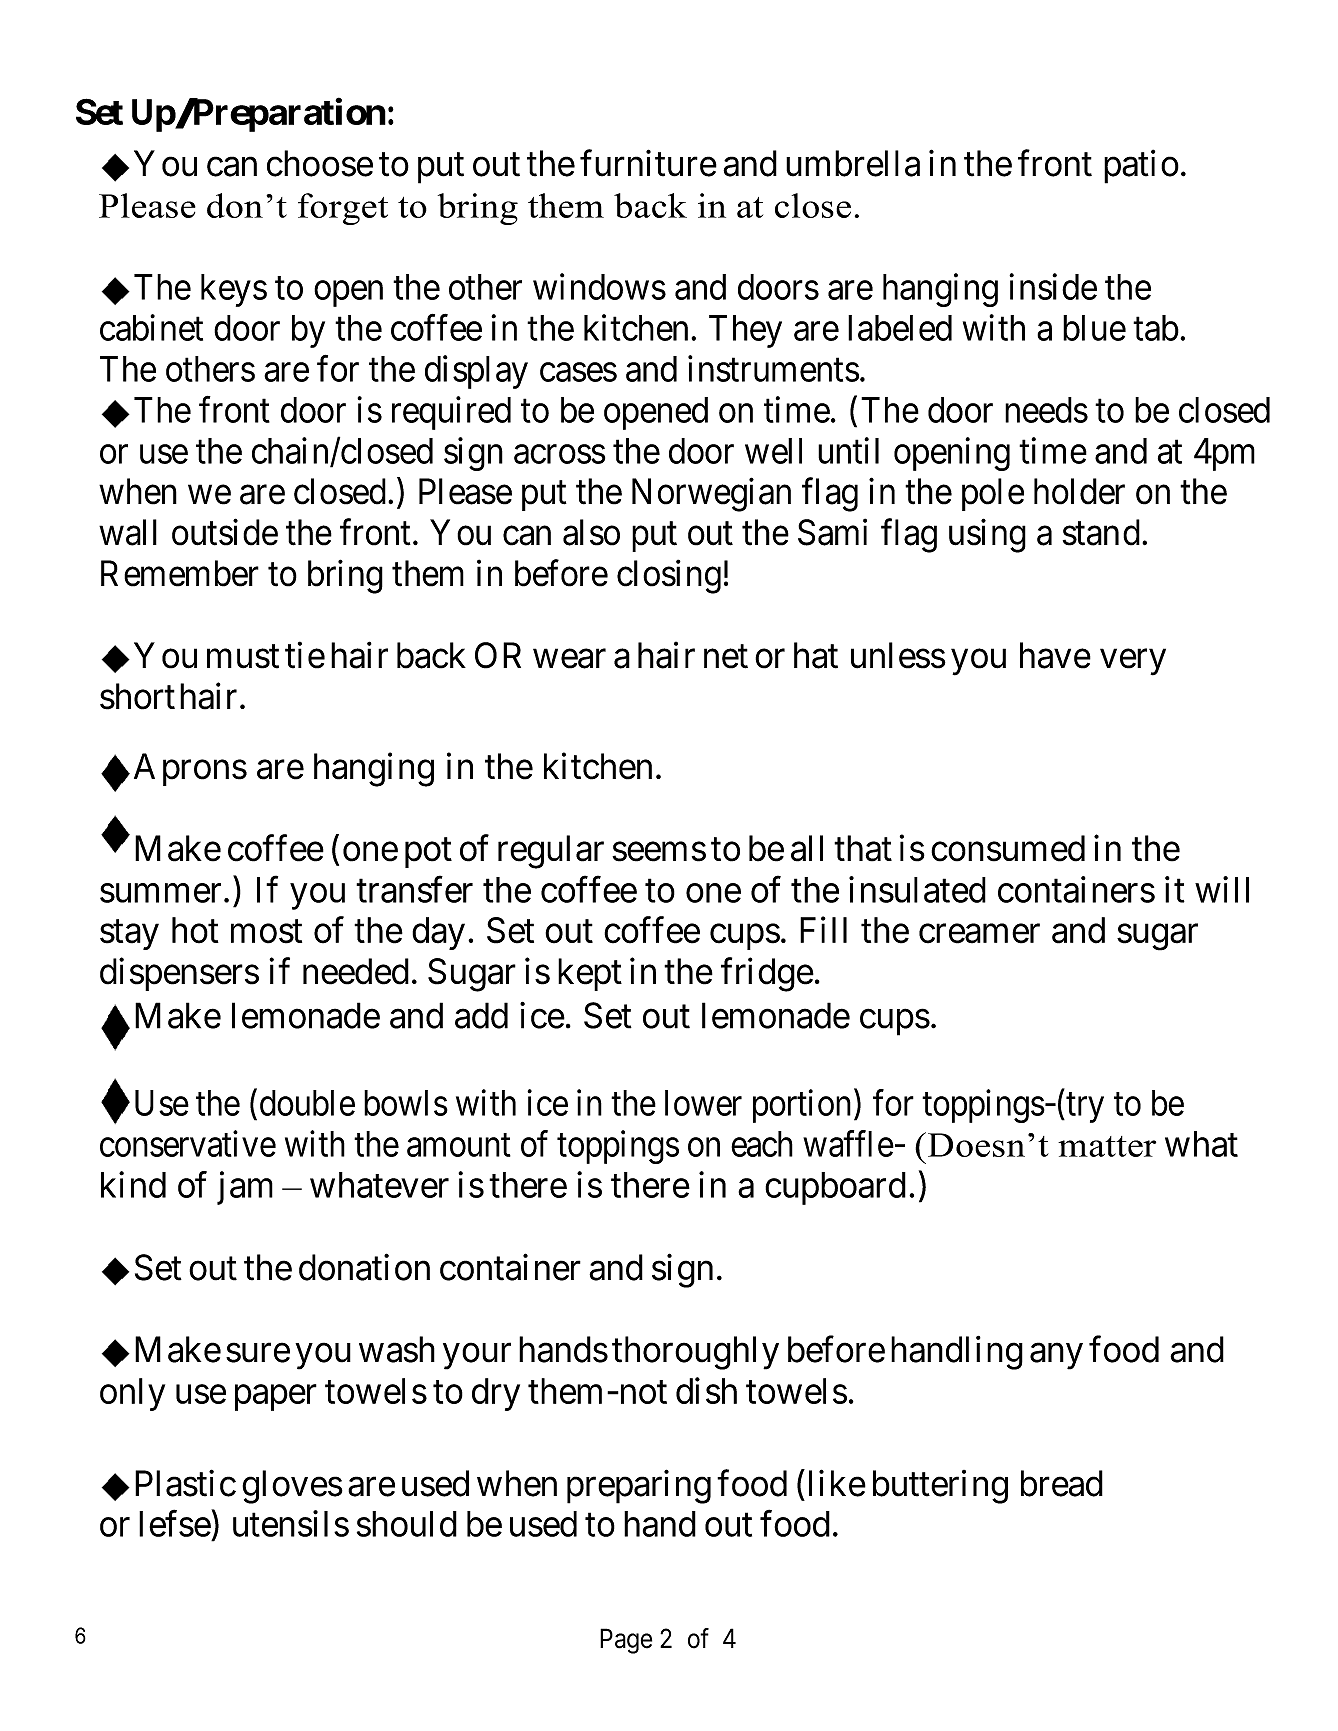  I want to click on most, so click(266, 932).
